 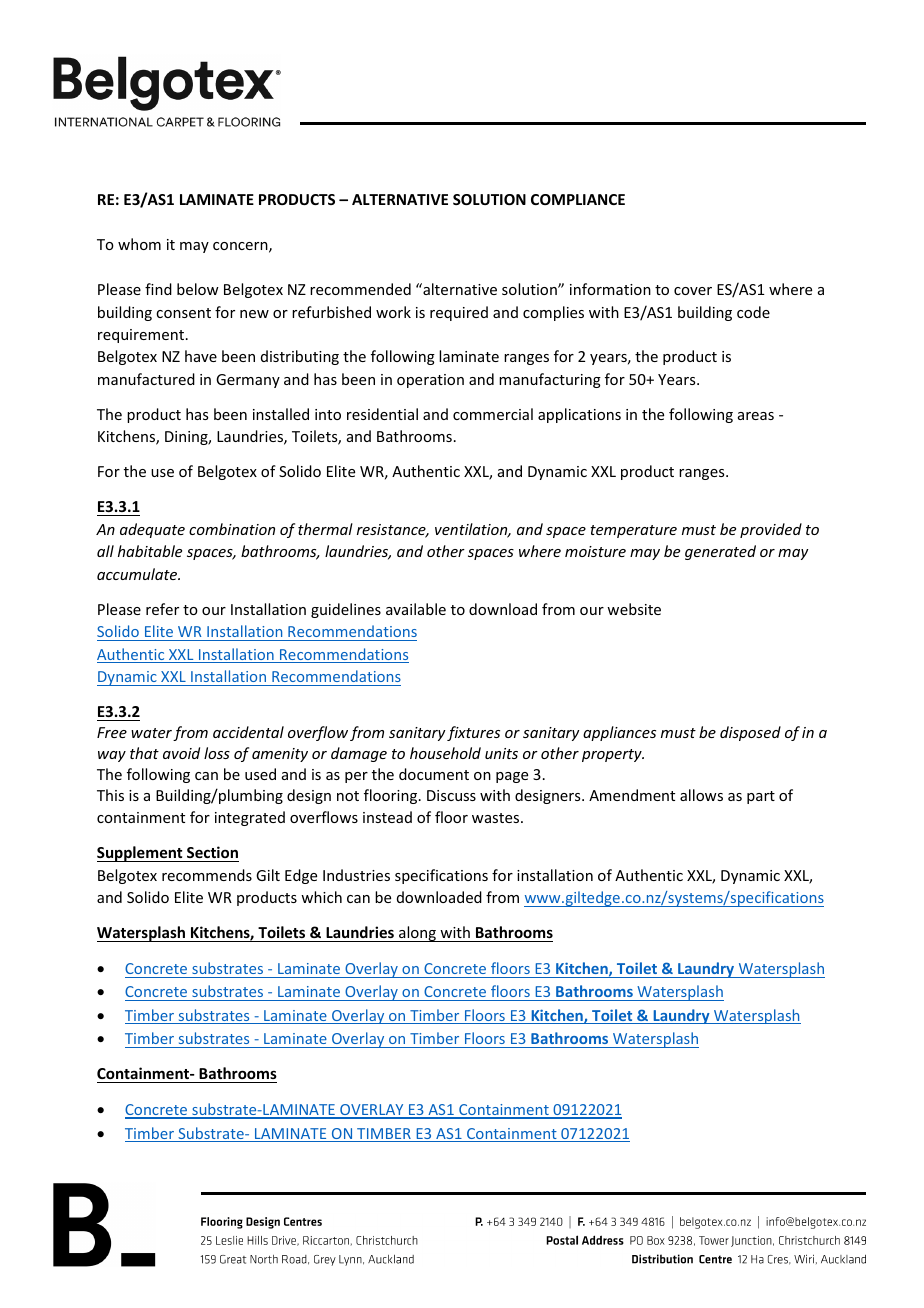 What do you see at coordinates (578, 199) in the screenshot?
I see `COMPLIANCE` at bounding box center [578, 199].
